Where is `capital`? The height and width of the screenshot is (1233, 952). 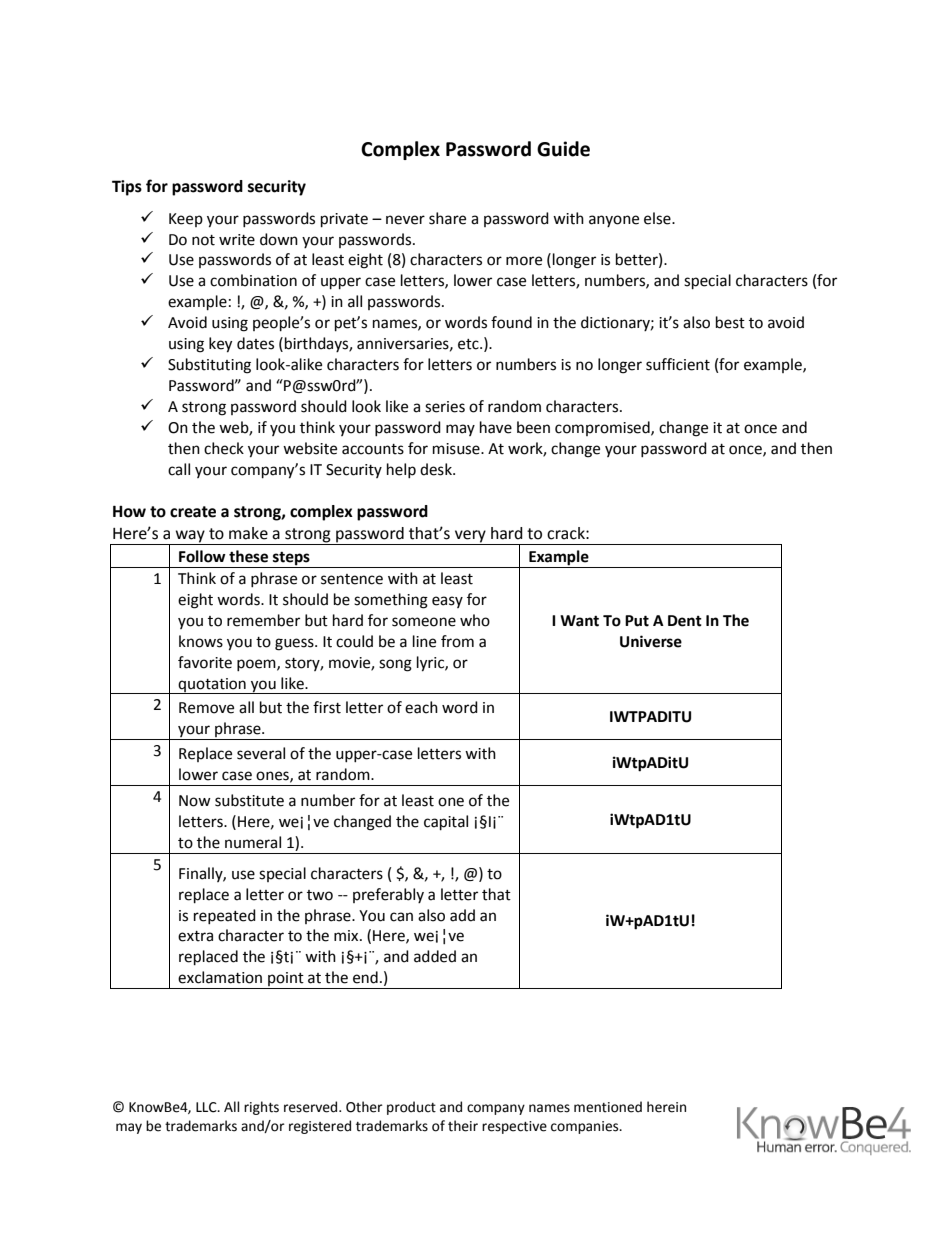
capital is located at coordinates (446, 823).
